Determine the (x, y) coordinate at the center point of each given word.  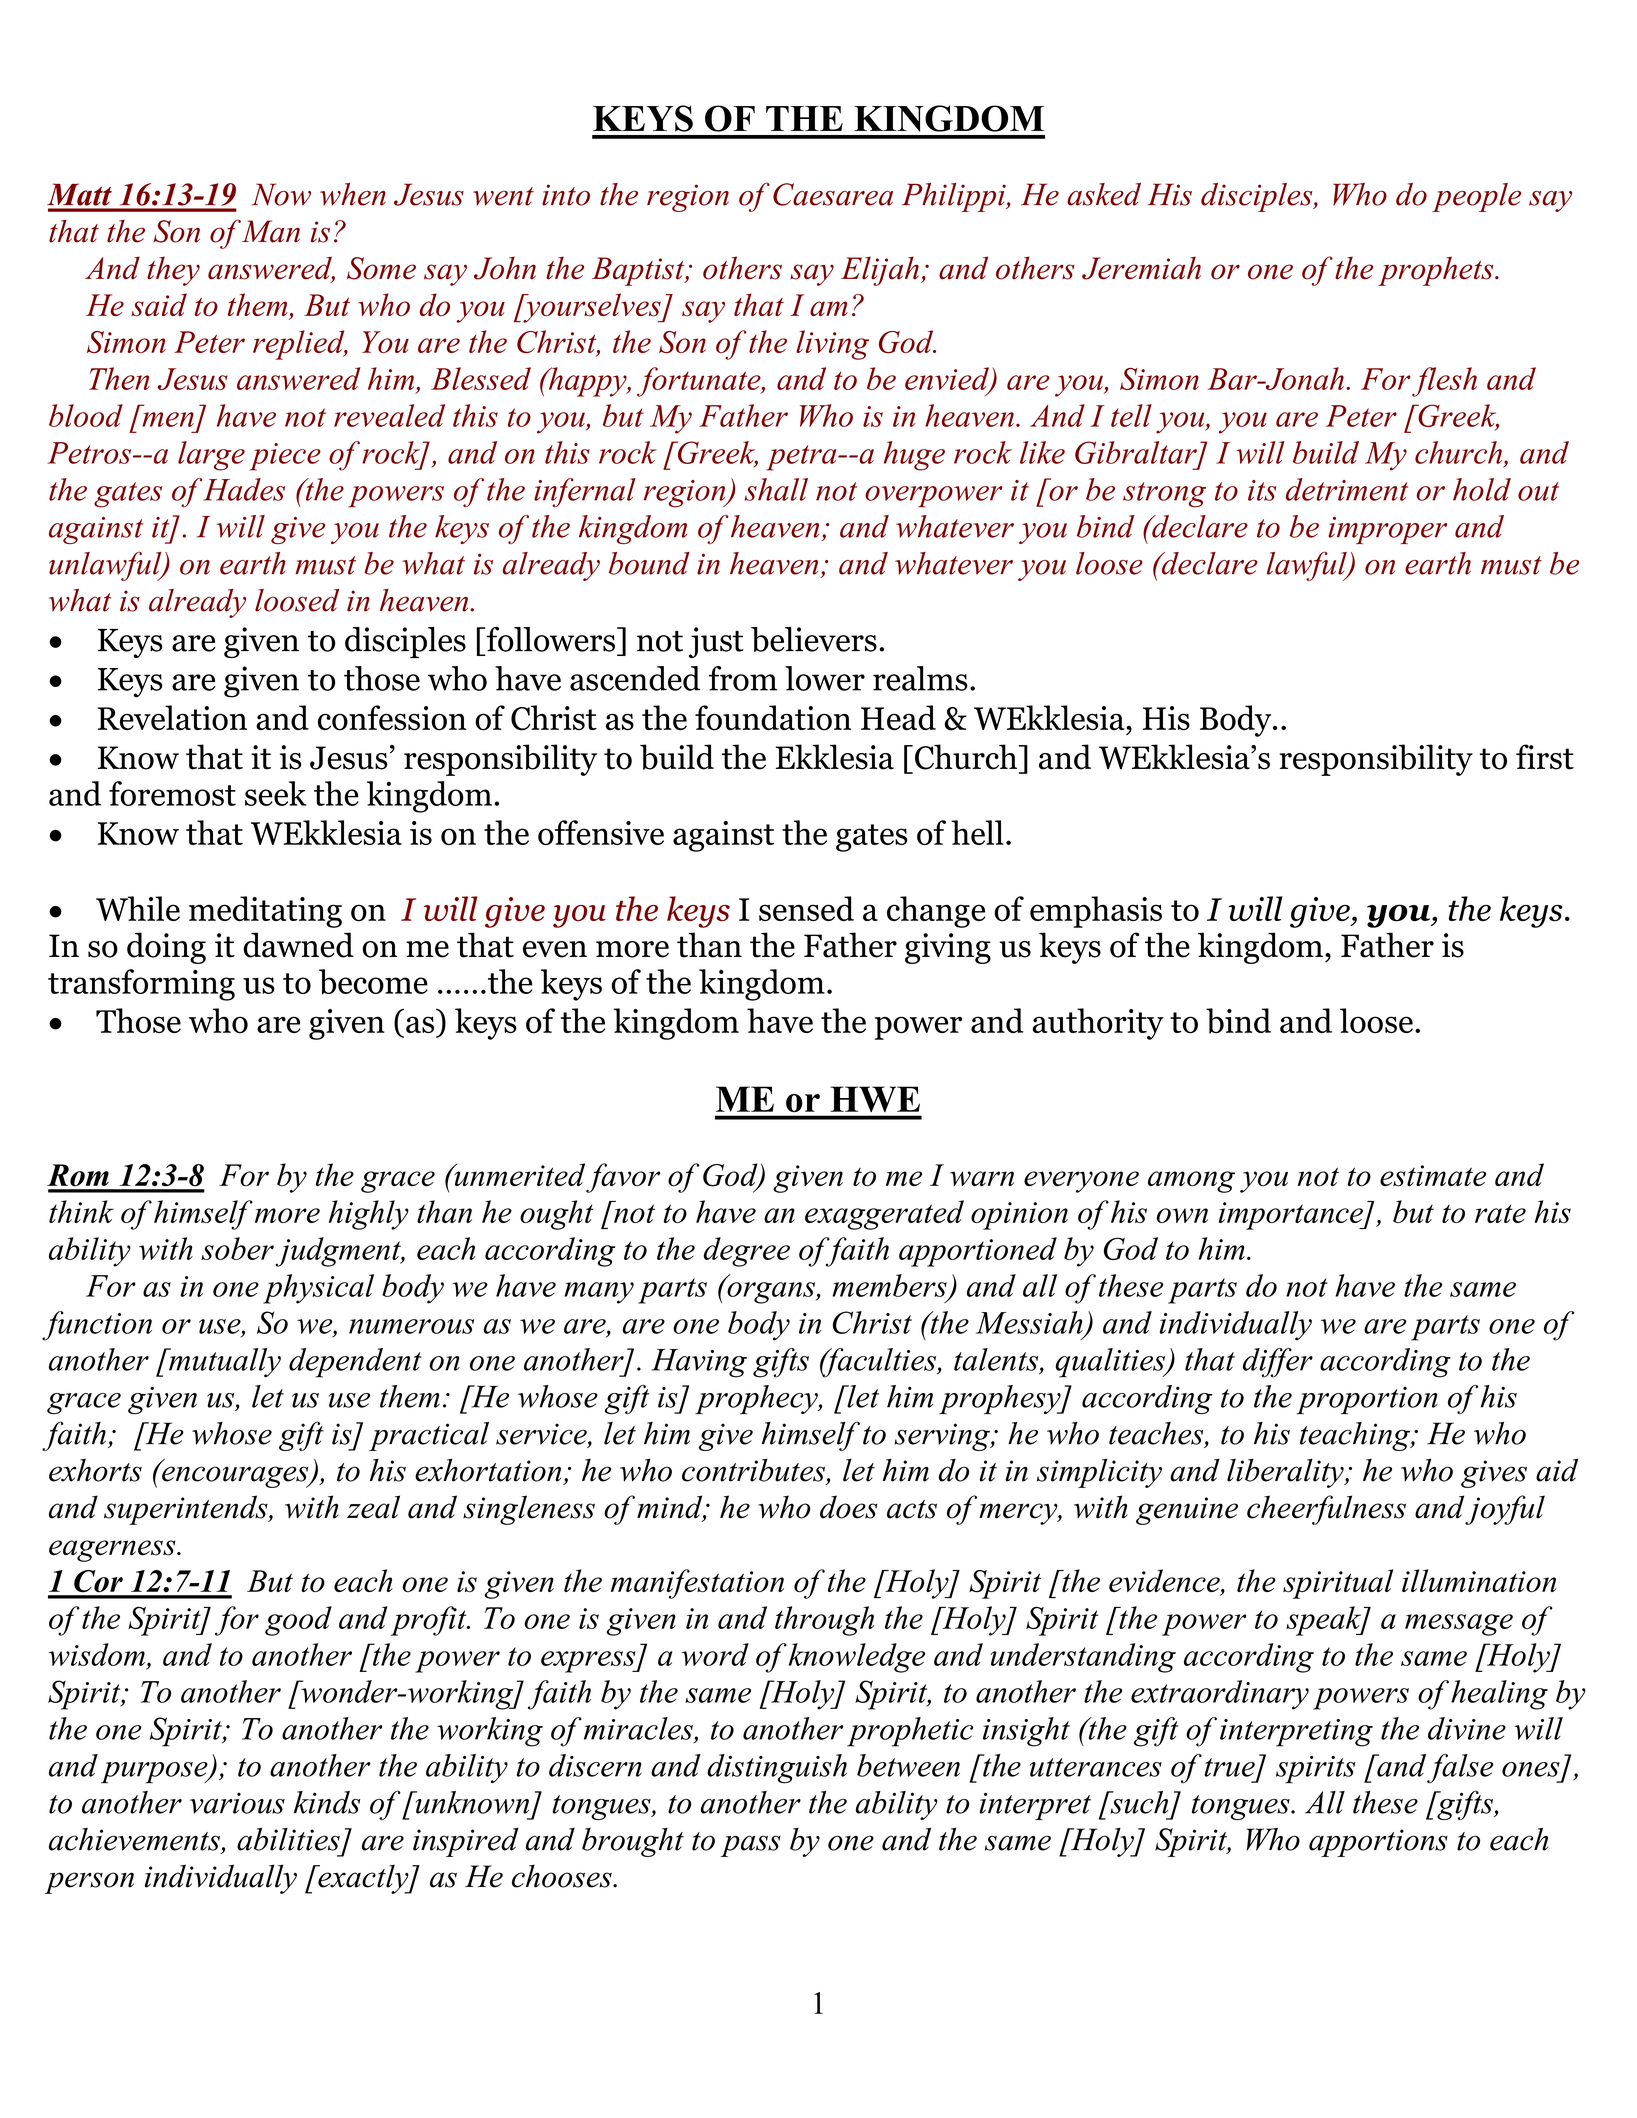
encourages (236, 1477)
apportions (1378, 1843)
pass (751, 1846)
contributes (753, 1470)
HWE (875, 1099)
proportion (1367, 1400)
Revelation (172, 718)
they (173, 271)
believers (814, 639)
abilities (288, 1839)
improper (1387, 530)
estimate (1433, 1176)
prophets (1437, 271)
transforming (141, 985)
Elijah (880, 271)
